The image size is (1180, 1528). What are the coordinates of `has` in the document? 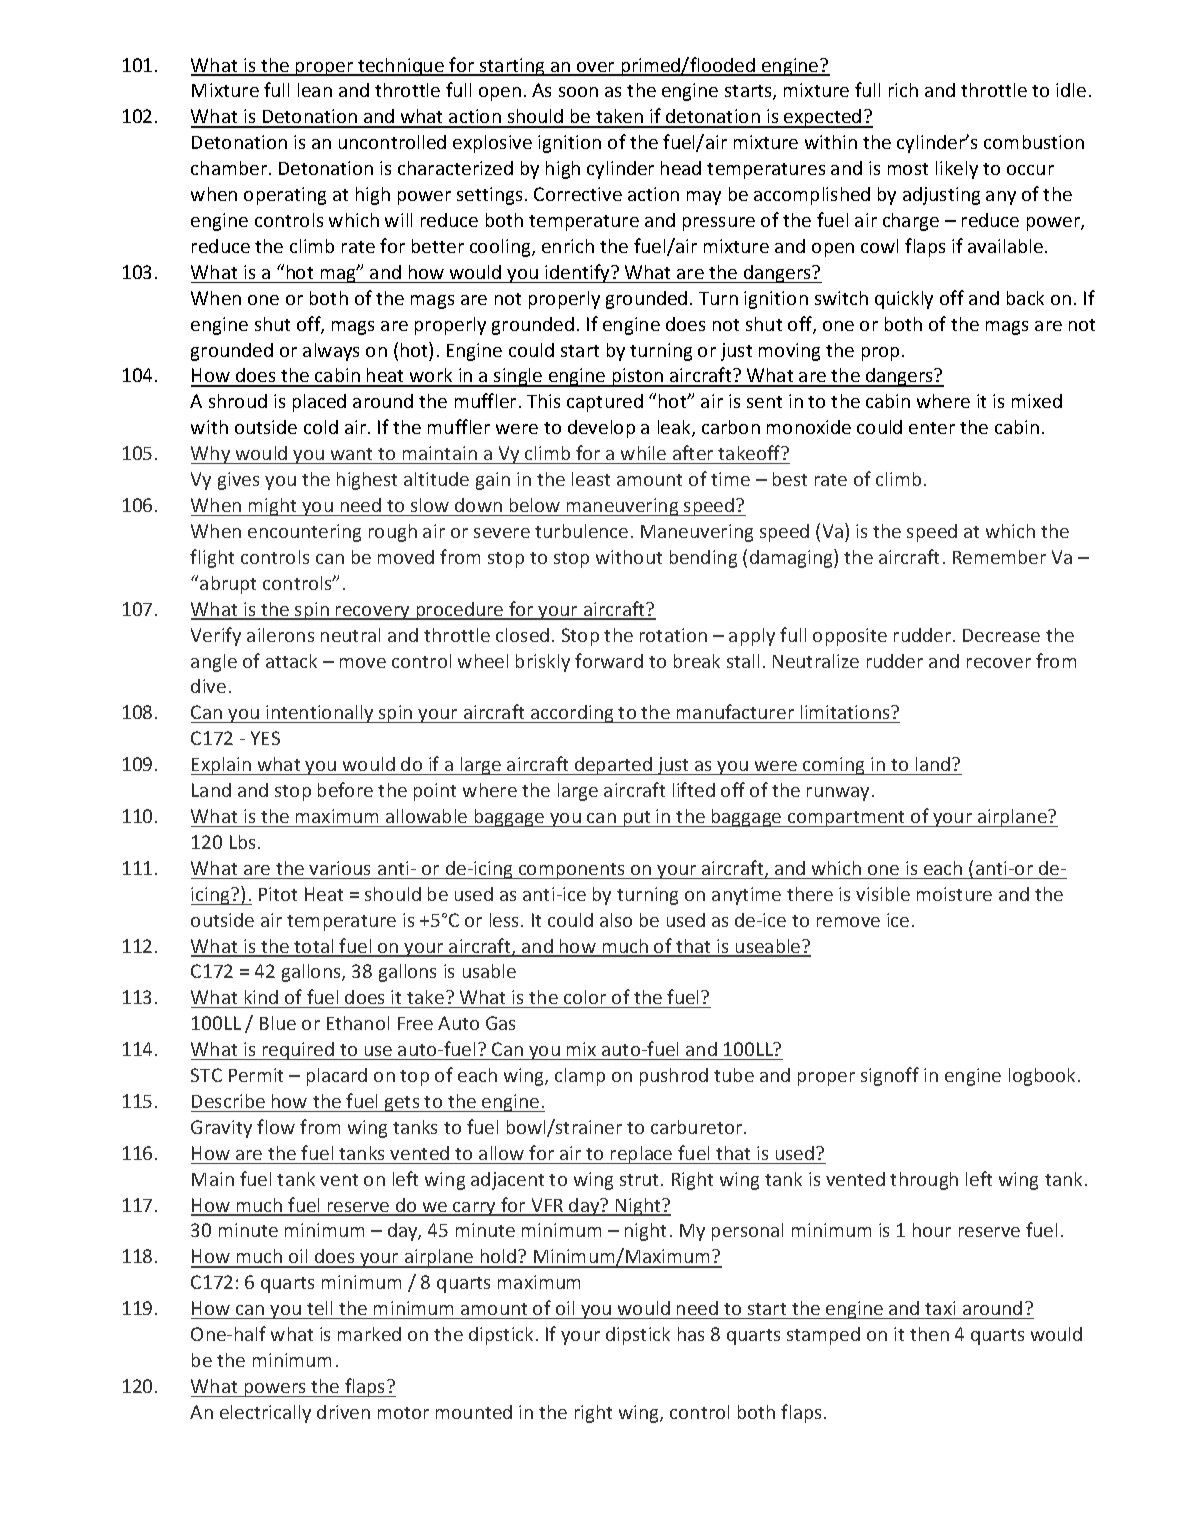 It's located at (691, 1334).
